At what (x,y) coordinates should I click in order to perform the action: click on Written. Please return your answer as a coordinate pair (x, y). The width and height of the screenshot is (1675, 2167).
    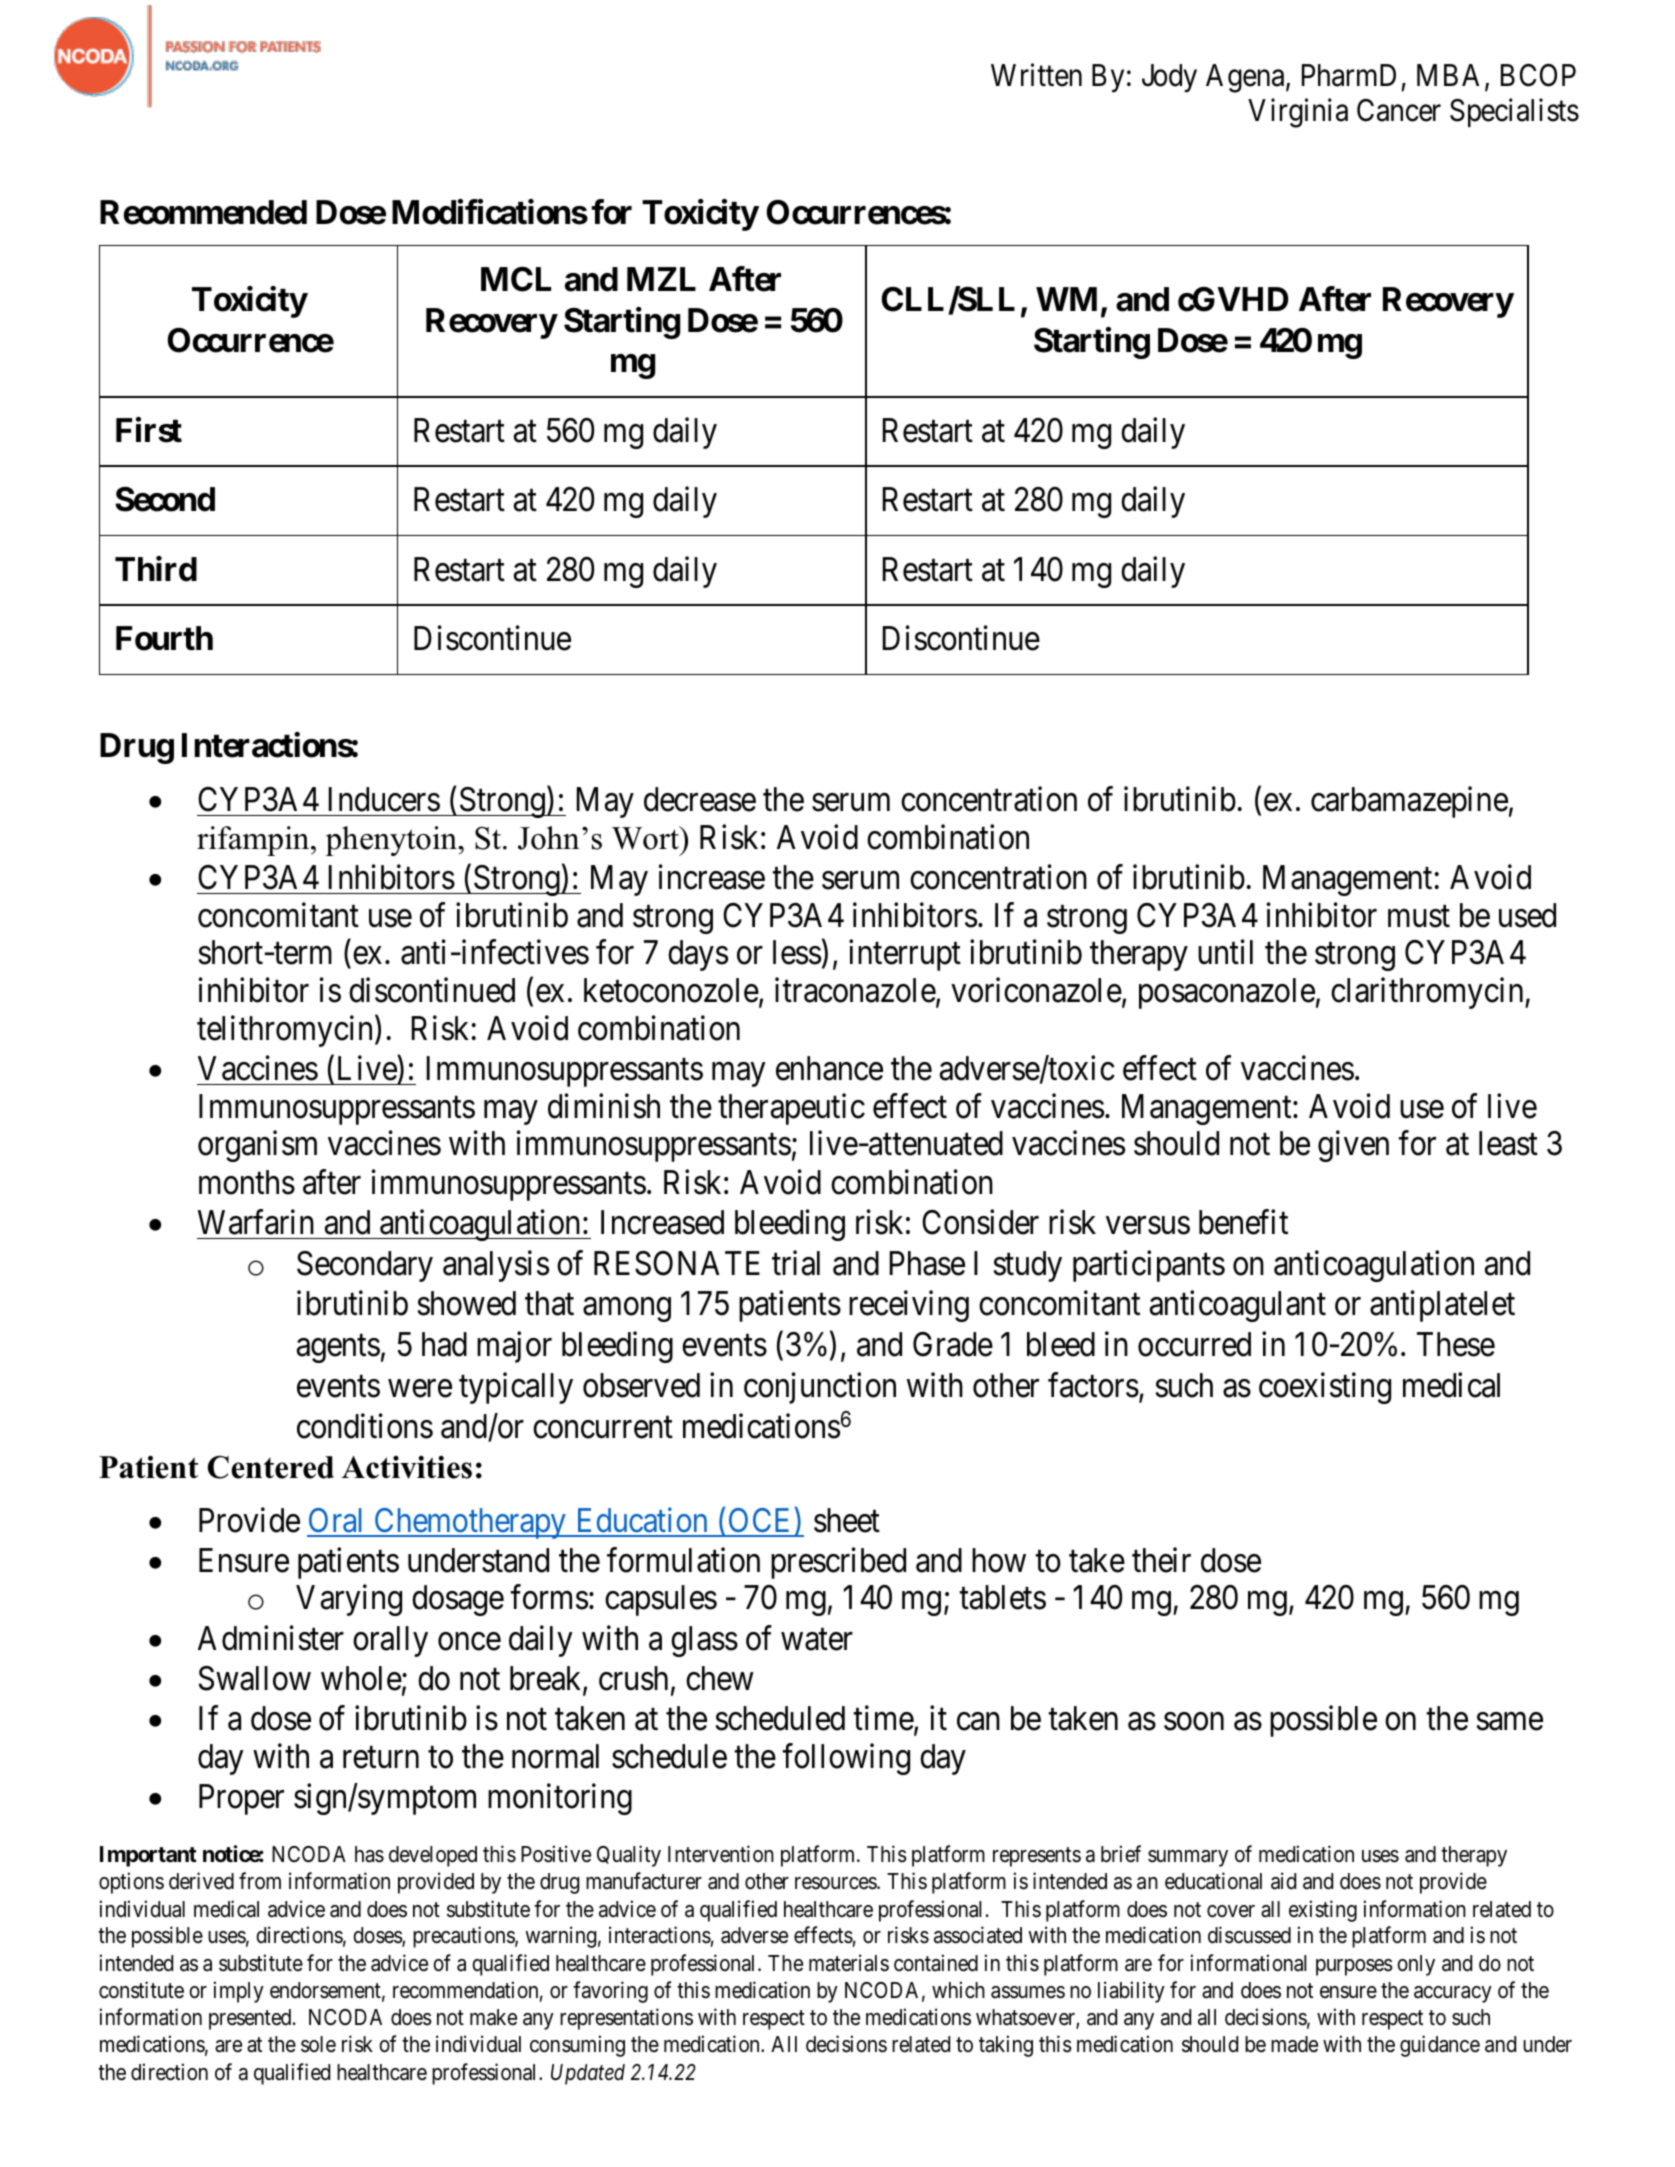
    Looking at the image, I should click on (1036, 75).
